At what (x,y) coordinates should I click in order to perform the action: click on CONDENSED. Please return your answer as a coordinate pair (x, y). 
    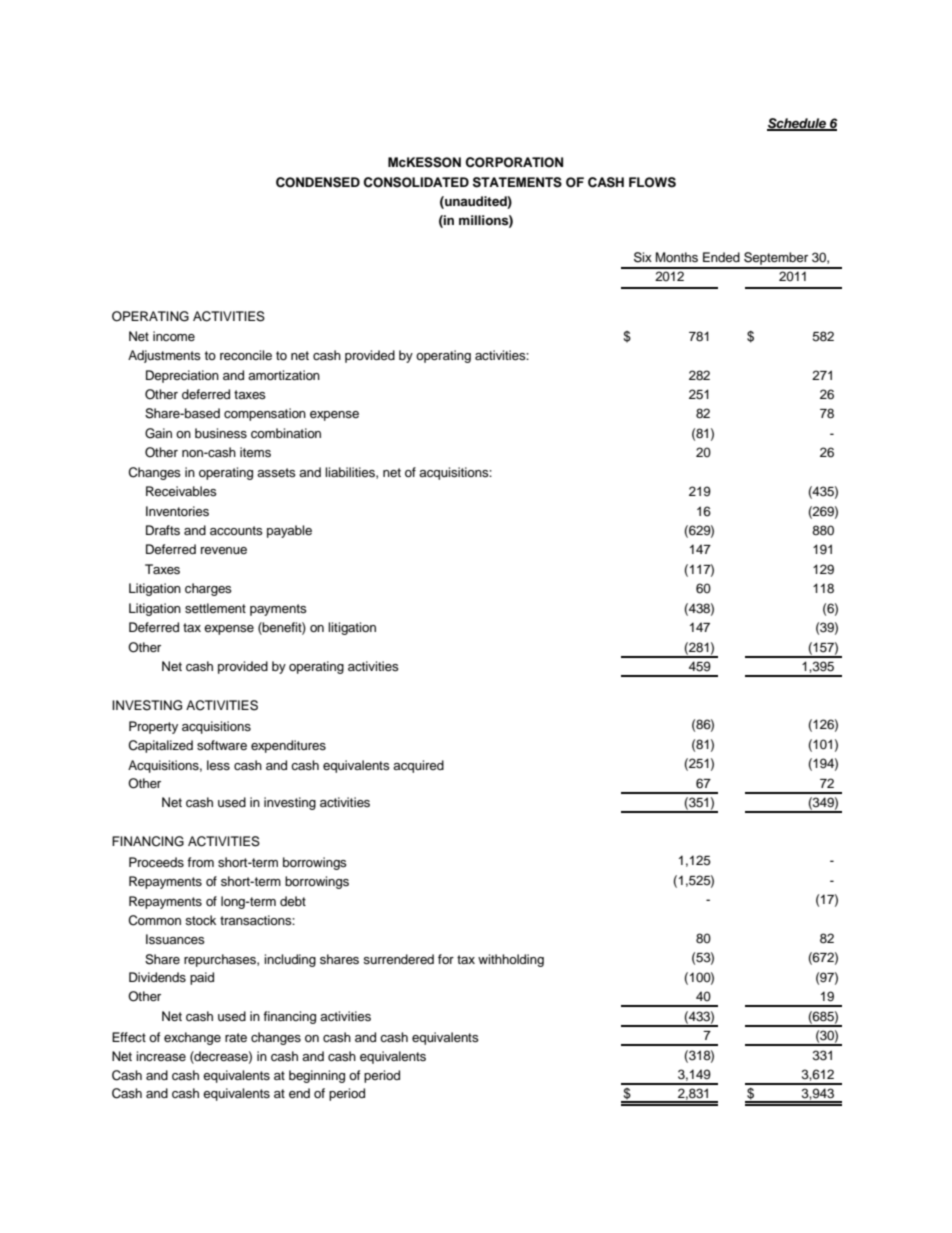
    Looking at the image, I should click on (318, 182).
